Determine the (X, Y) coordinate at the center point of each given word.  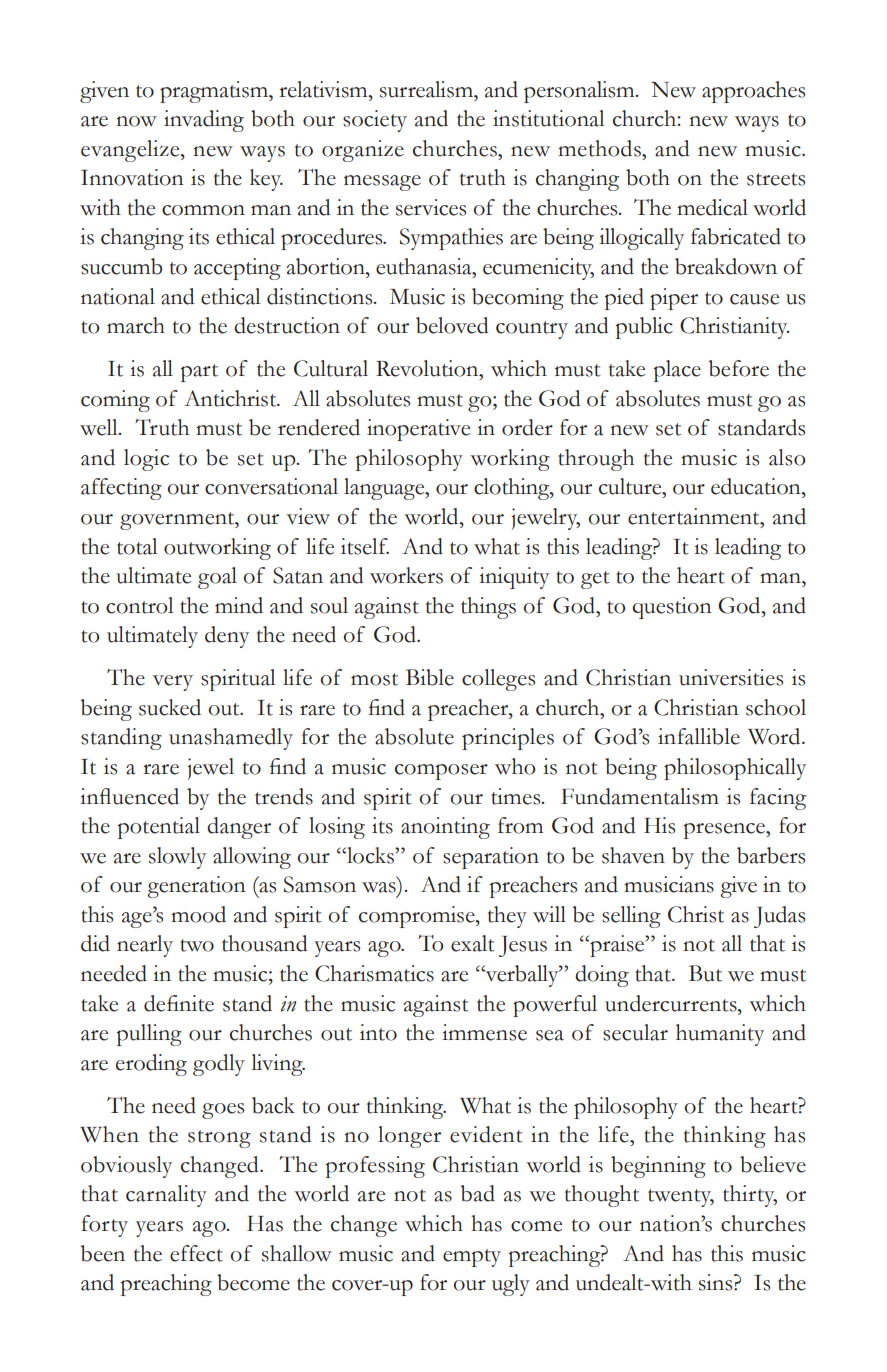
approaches (753, 92)
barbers (771, 855)
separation (491, 858)
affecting (121, 489)
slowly (177, 858)
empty (472, 1258)
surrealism (427, 89)
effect (196, 1253)
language (385, 489)
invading (204, 121)
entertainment (695, 516)
